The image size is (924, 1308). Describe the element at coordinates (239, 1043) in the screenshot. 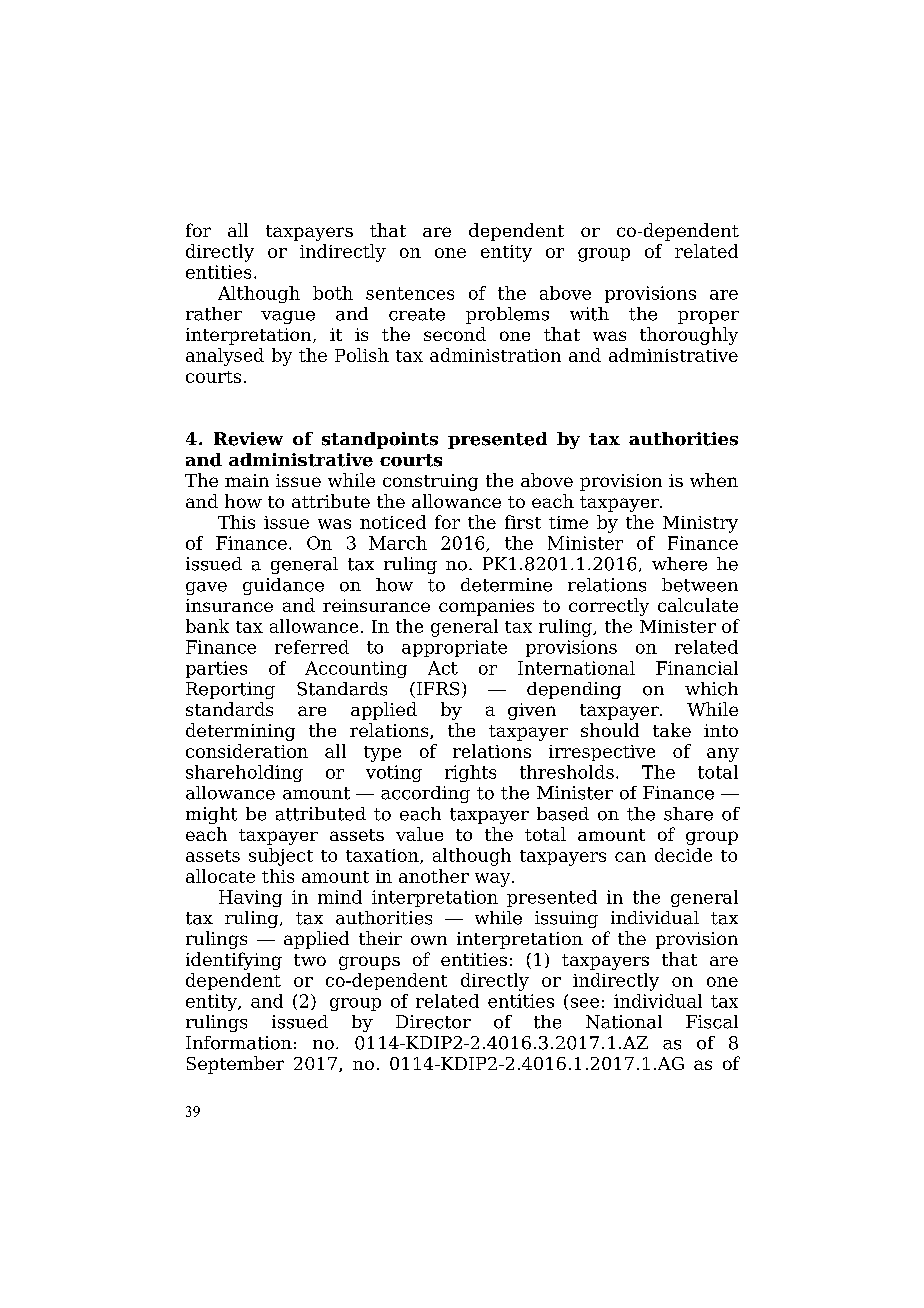

I see `Information` at that location.
